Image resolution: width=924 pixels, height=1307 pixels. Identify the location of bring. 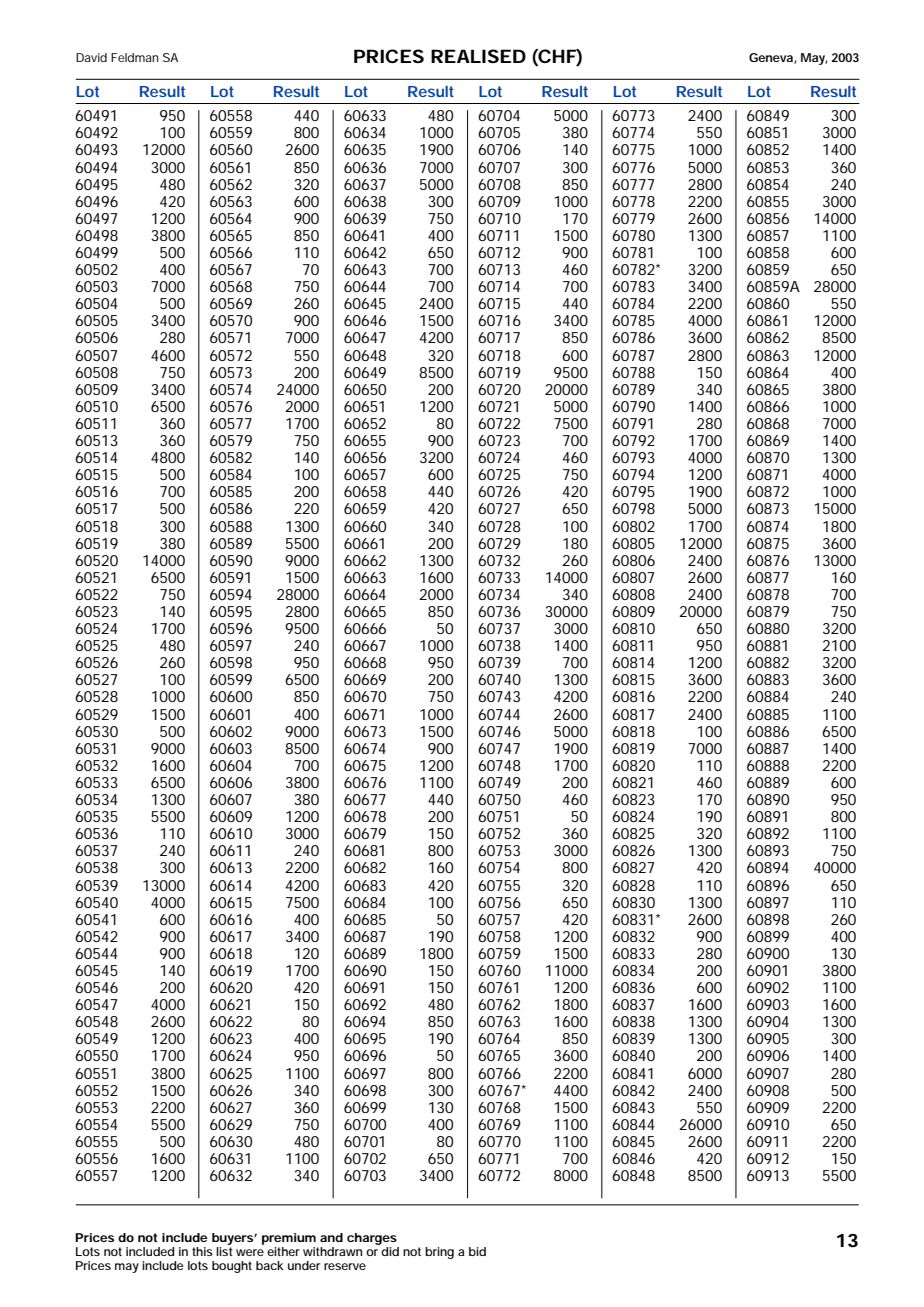
(439, 1253).
